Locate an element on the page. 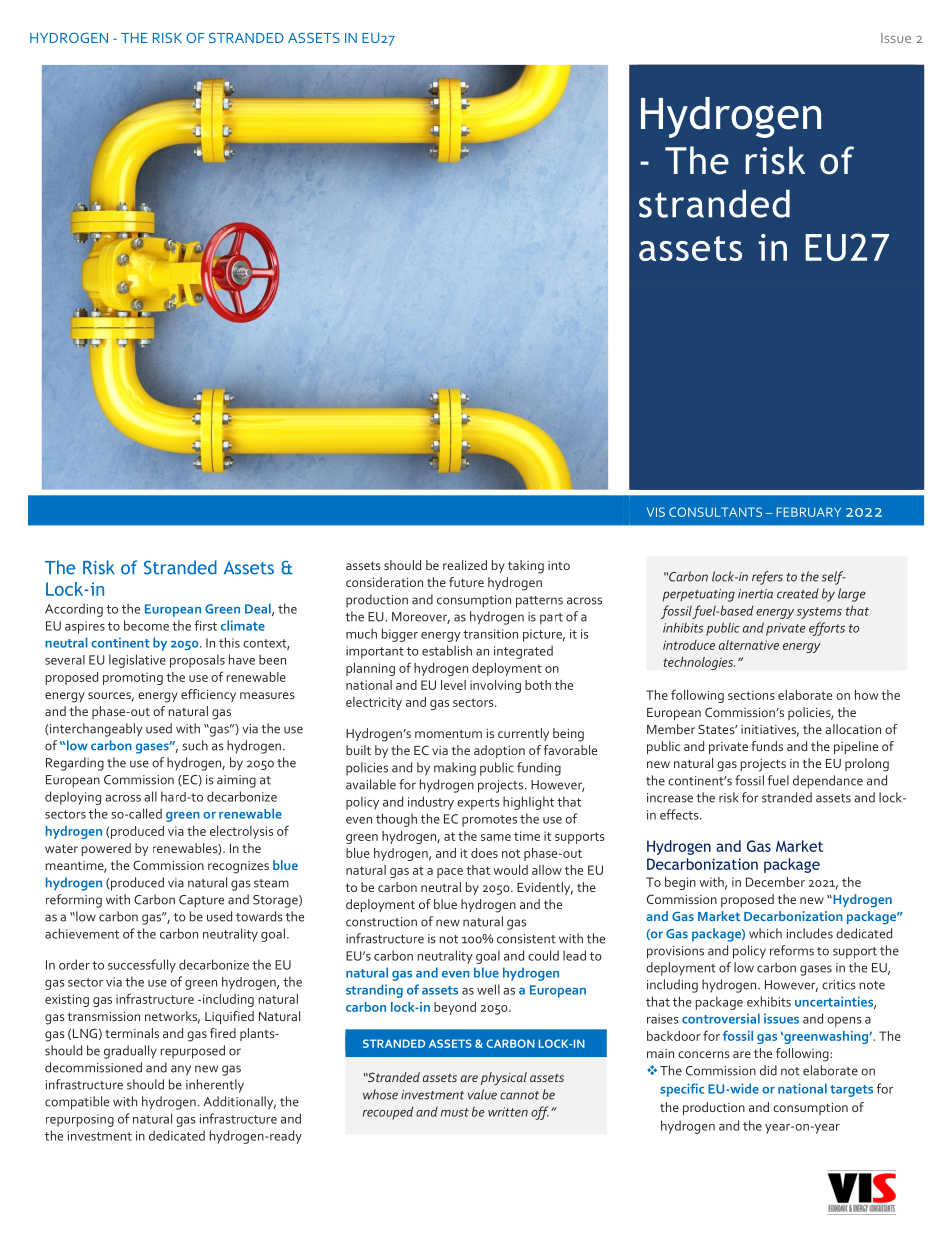  exhibits is located at coordinates (769, 1001).
